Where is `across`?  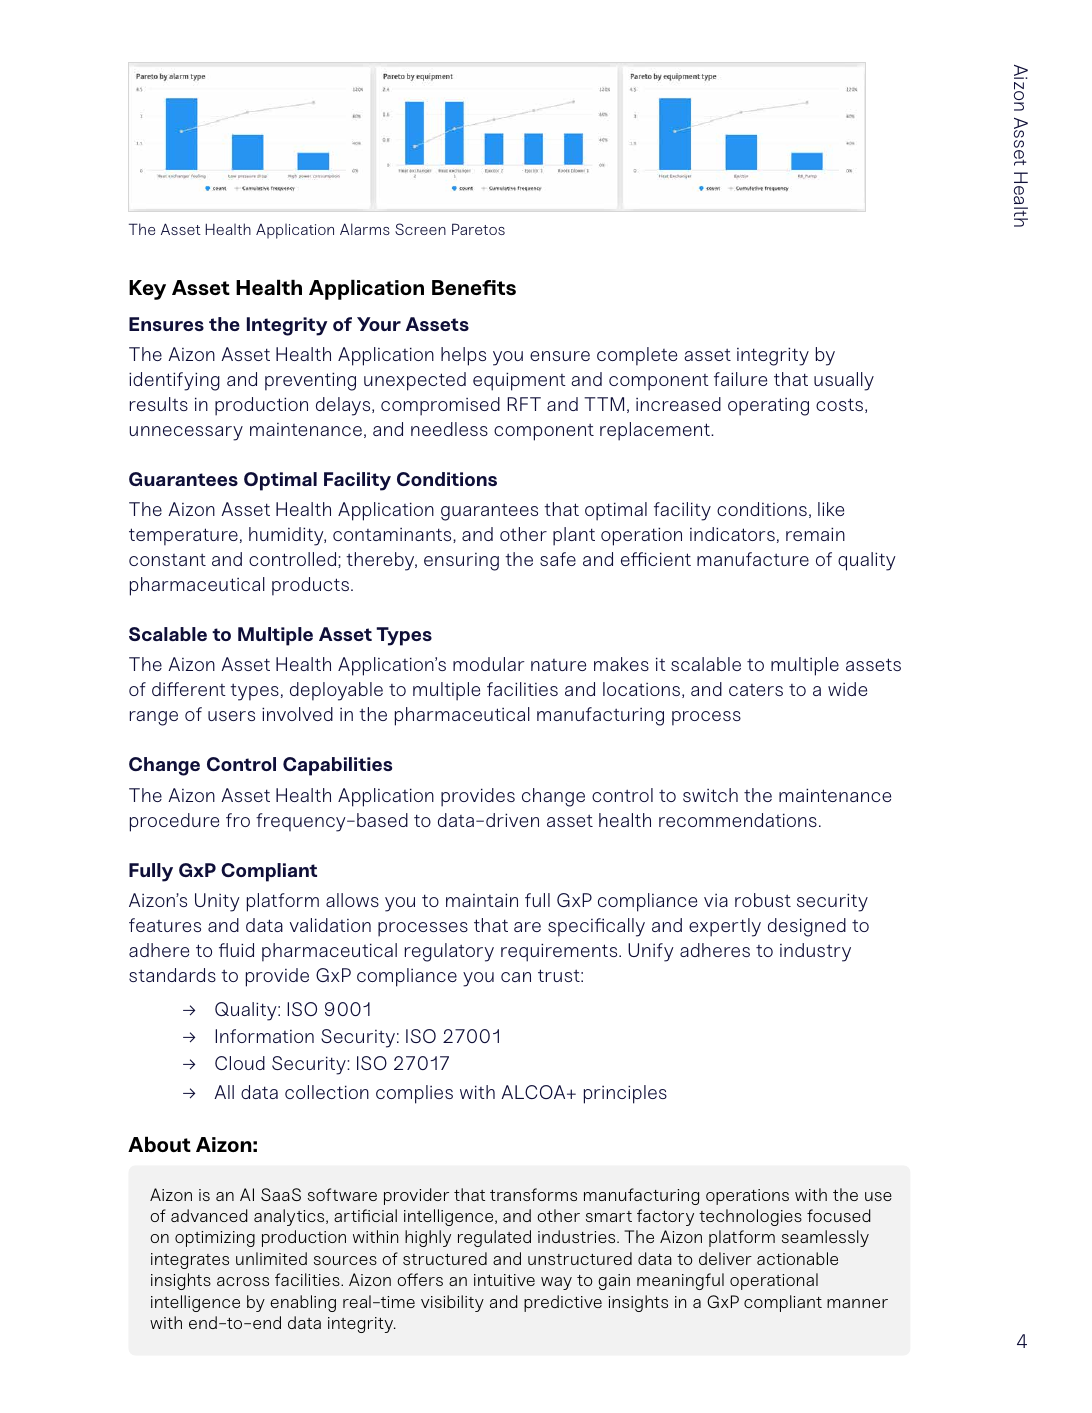 across is located at coordinates (243, 1281).
